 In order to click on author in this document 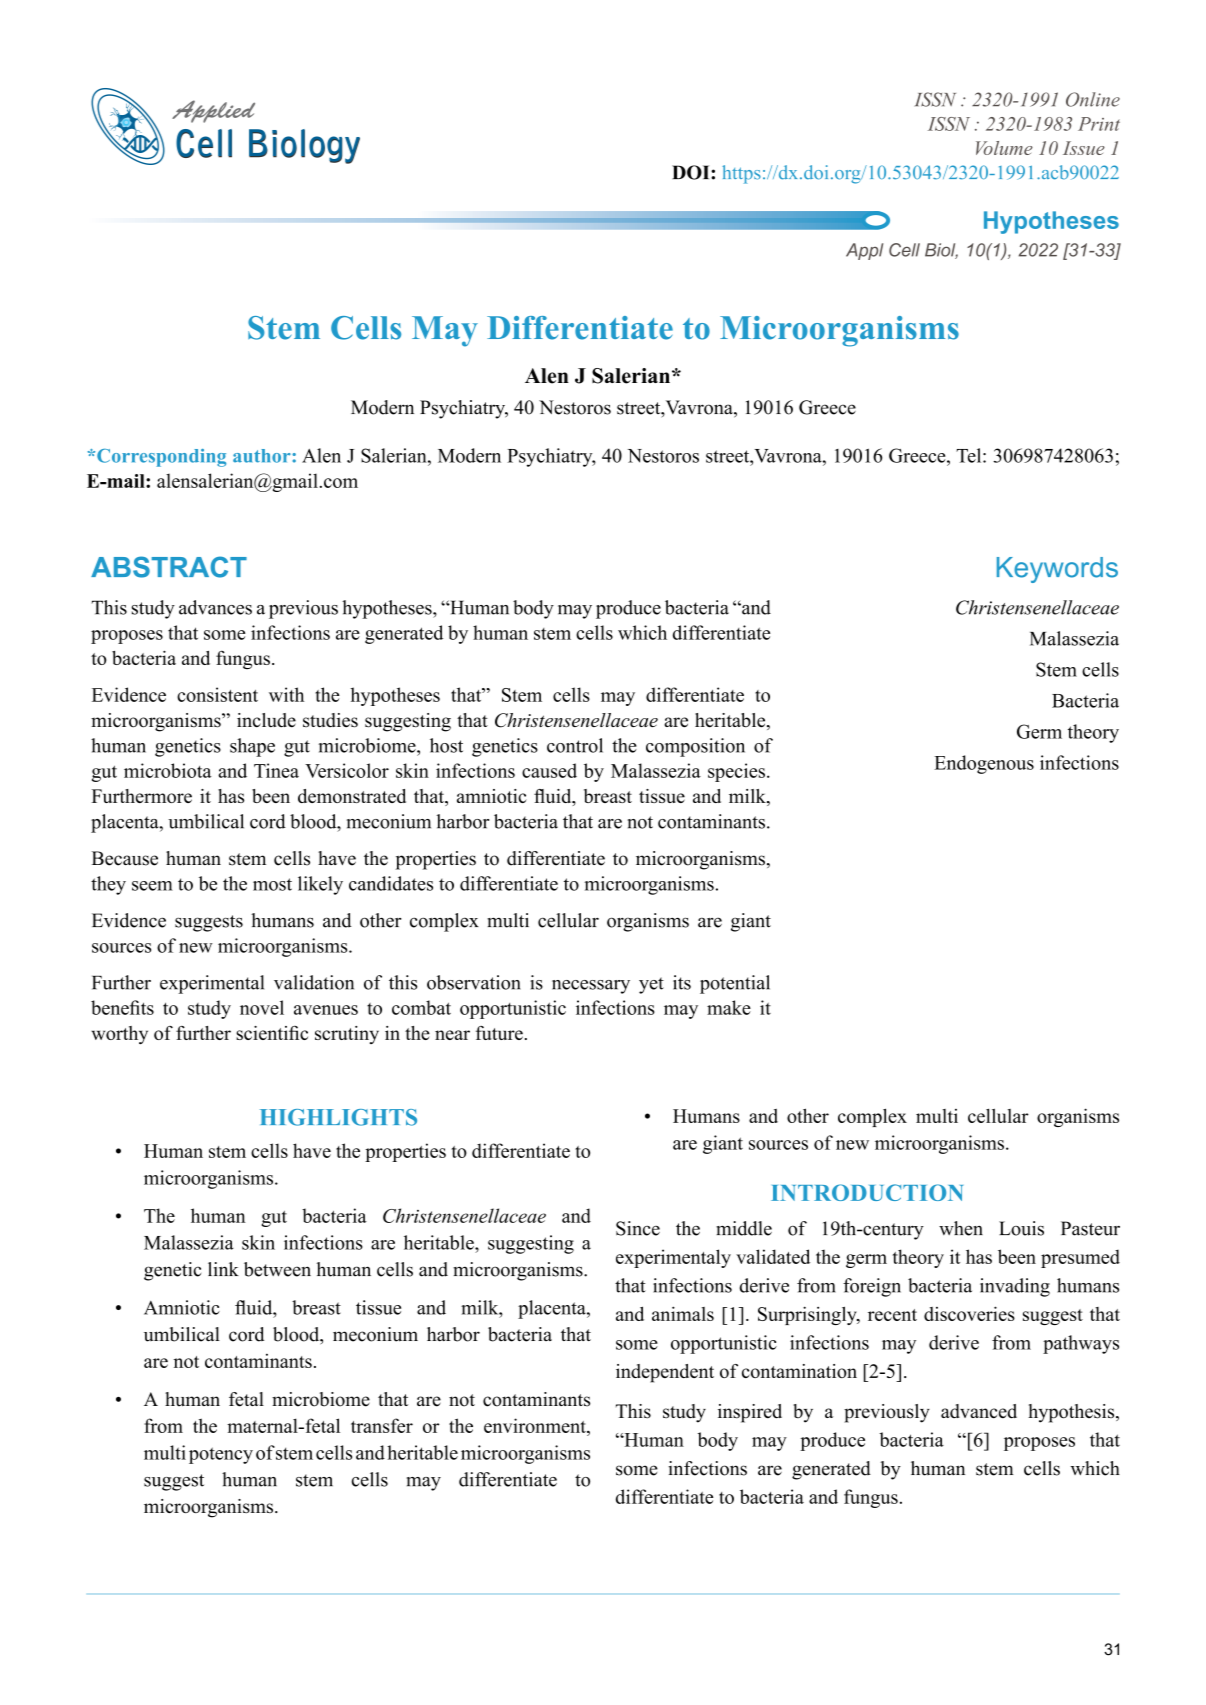, I will do `click(263, 456)`.
